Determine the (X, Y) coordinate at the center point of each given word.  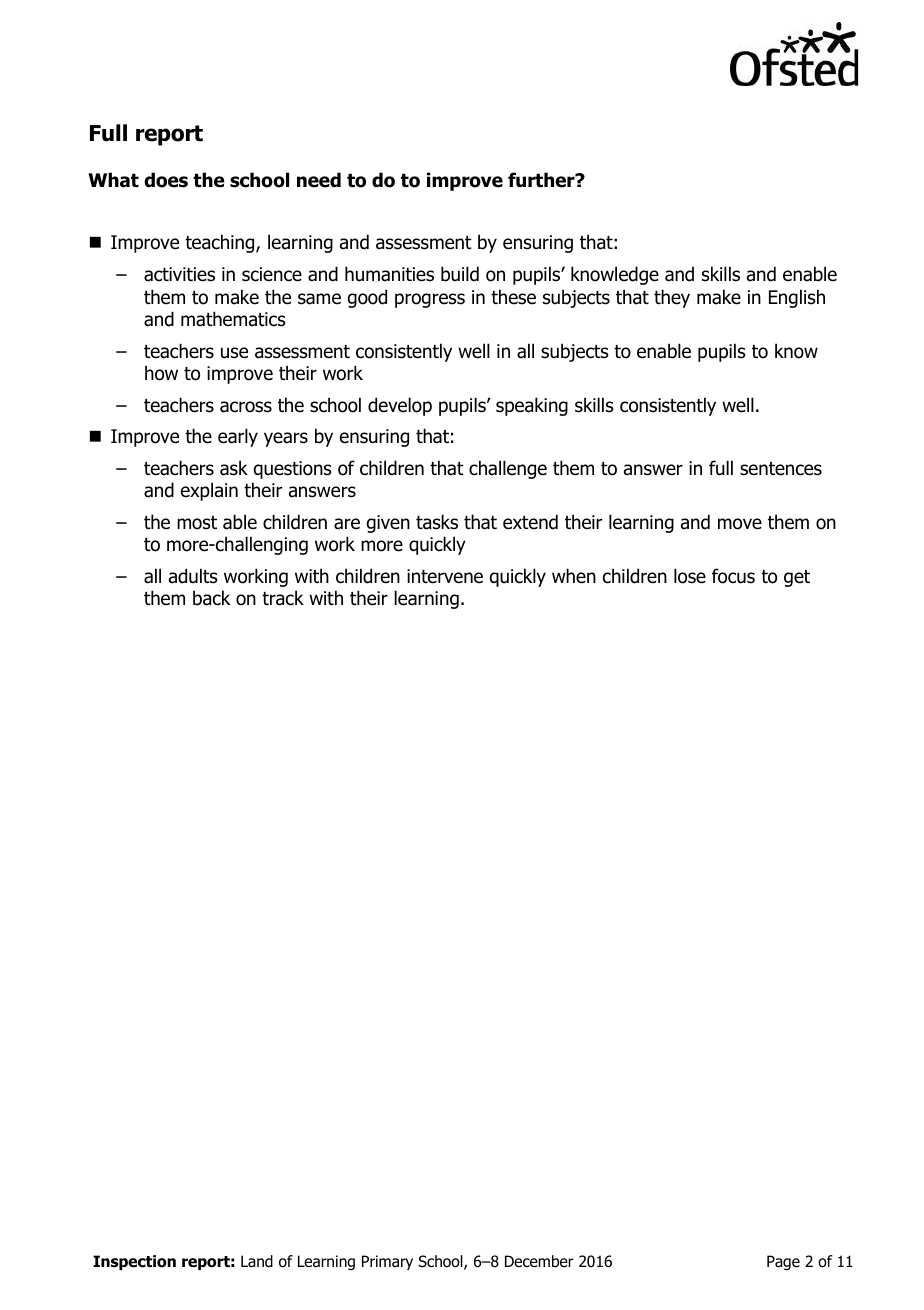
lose (690, 576)
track (283, 598)
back (211, 598)
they (672, 298)
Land (257, 1261)
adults (193, 576)
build (460, 274)
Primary (387, 1262)
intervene (445, 576)
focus (733, 576)
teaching (221, 243)
